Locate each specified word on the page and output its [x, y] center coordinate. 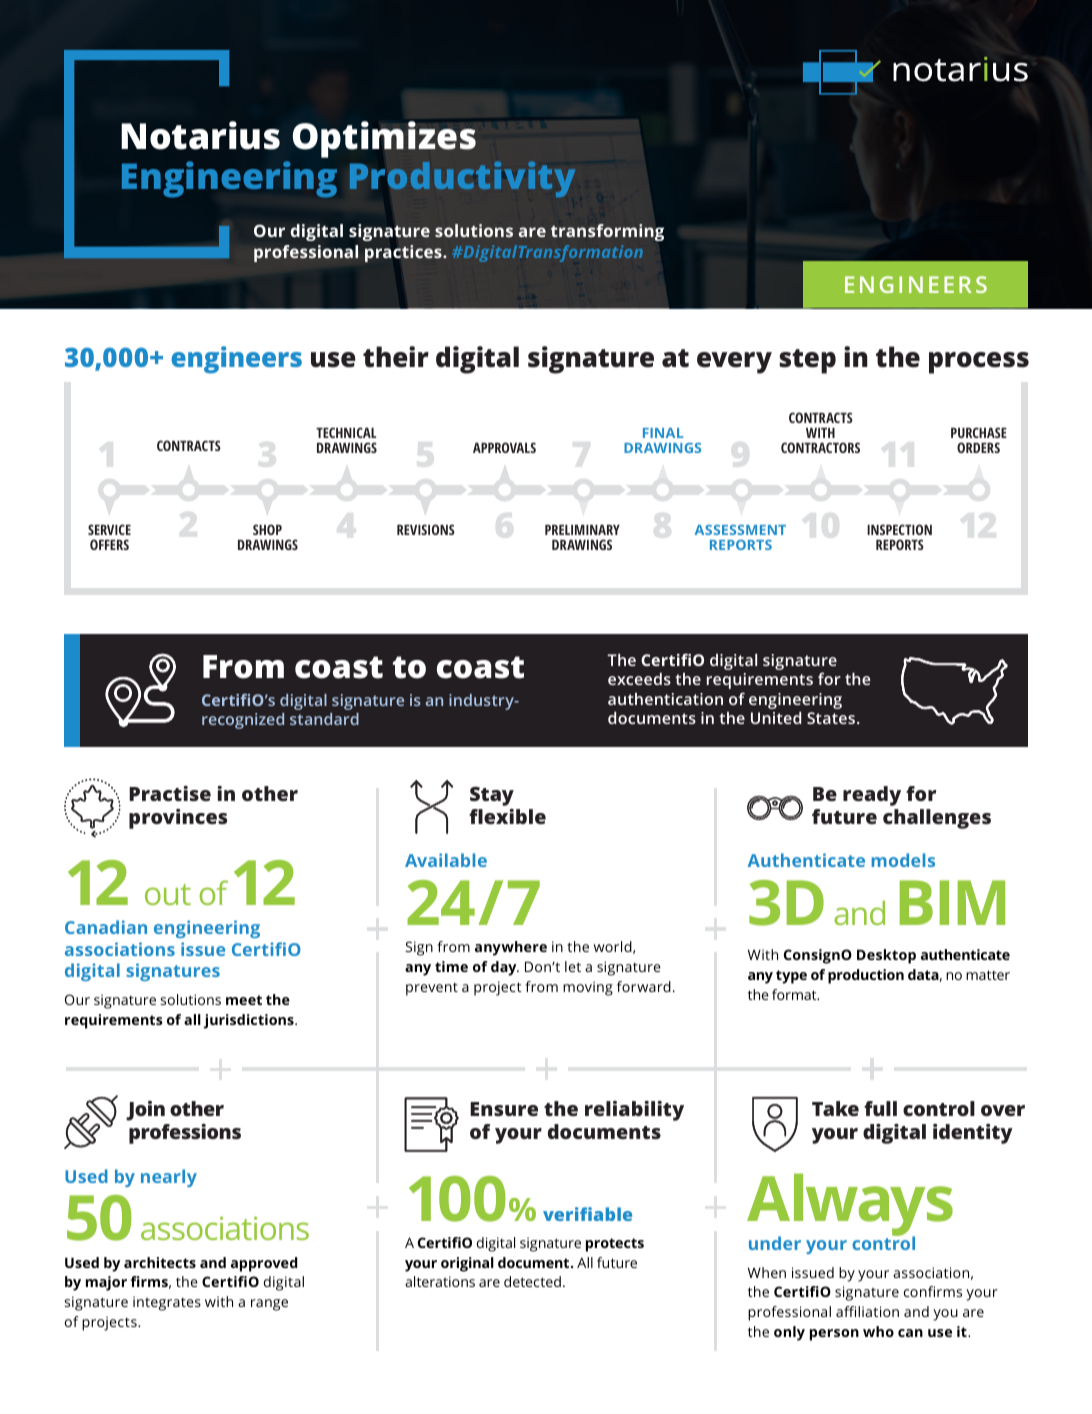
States [831, 718]
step [807, 361]
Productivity [462, 179]
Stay [492, 796]
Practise [170, 793]
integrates [167, 1303]
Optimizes [384, 139]
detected [532, 1281]
